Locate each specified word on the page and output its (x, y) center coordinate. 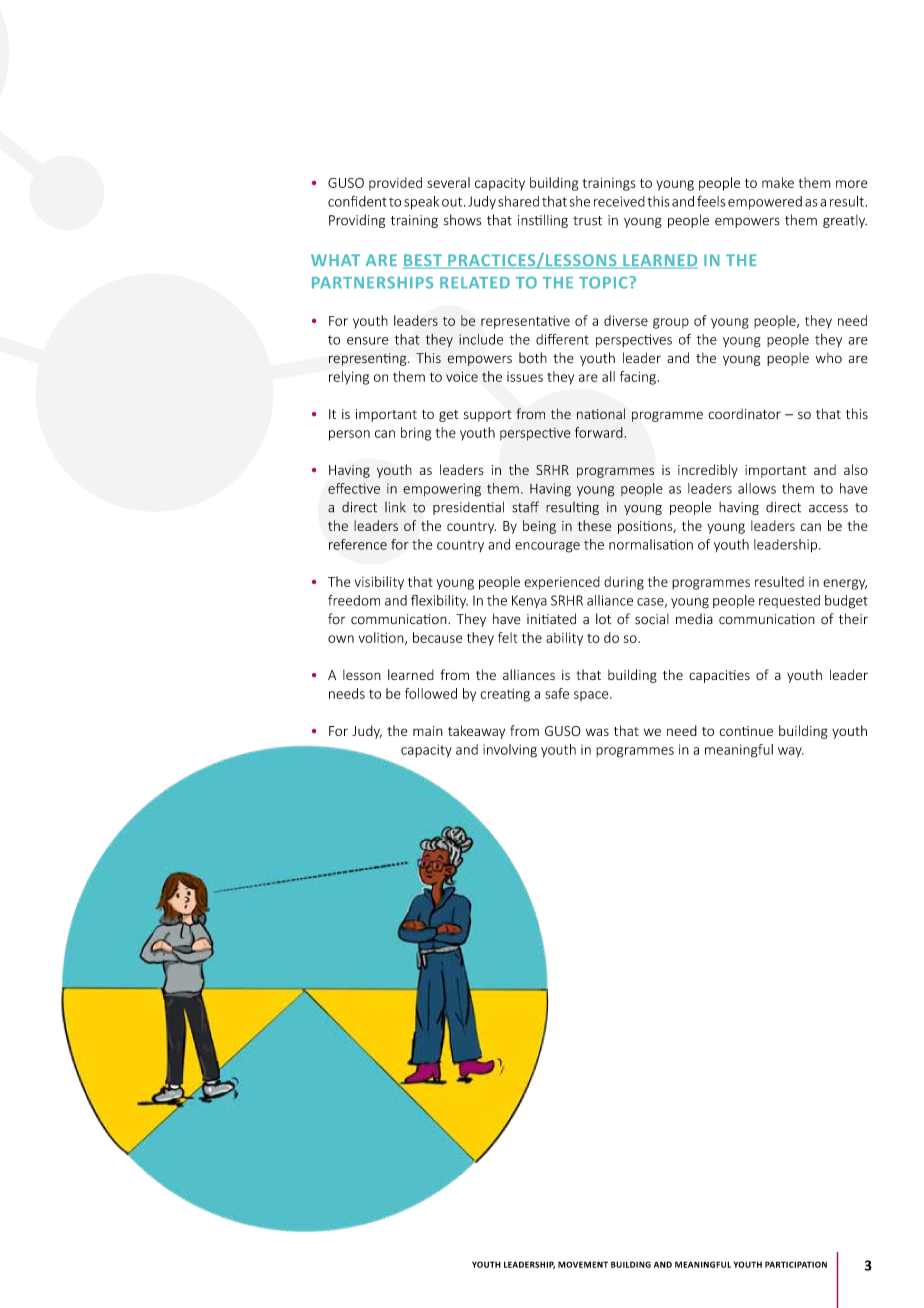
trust (587, 221)
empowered (765, 202)
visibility (379, 583)
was (597, 732)
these (595, 525)
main (428, 731)
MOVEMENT (583, 1264)
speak (421, 202)
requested (789, 601)
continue (746, 731)
